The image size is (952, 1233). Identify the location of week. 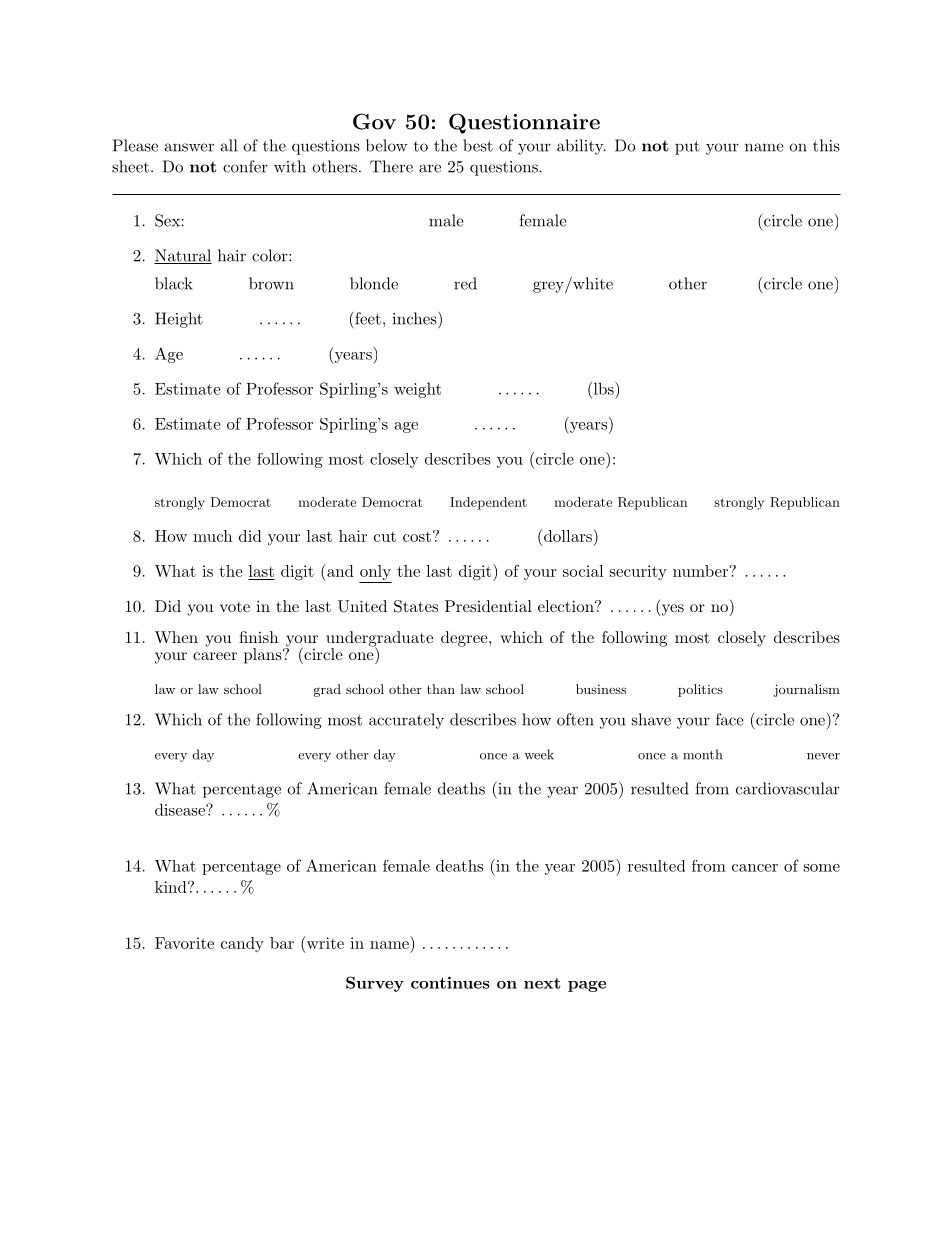
(539, 754).
